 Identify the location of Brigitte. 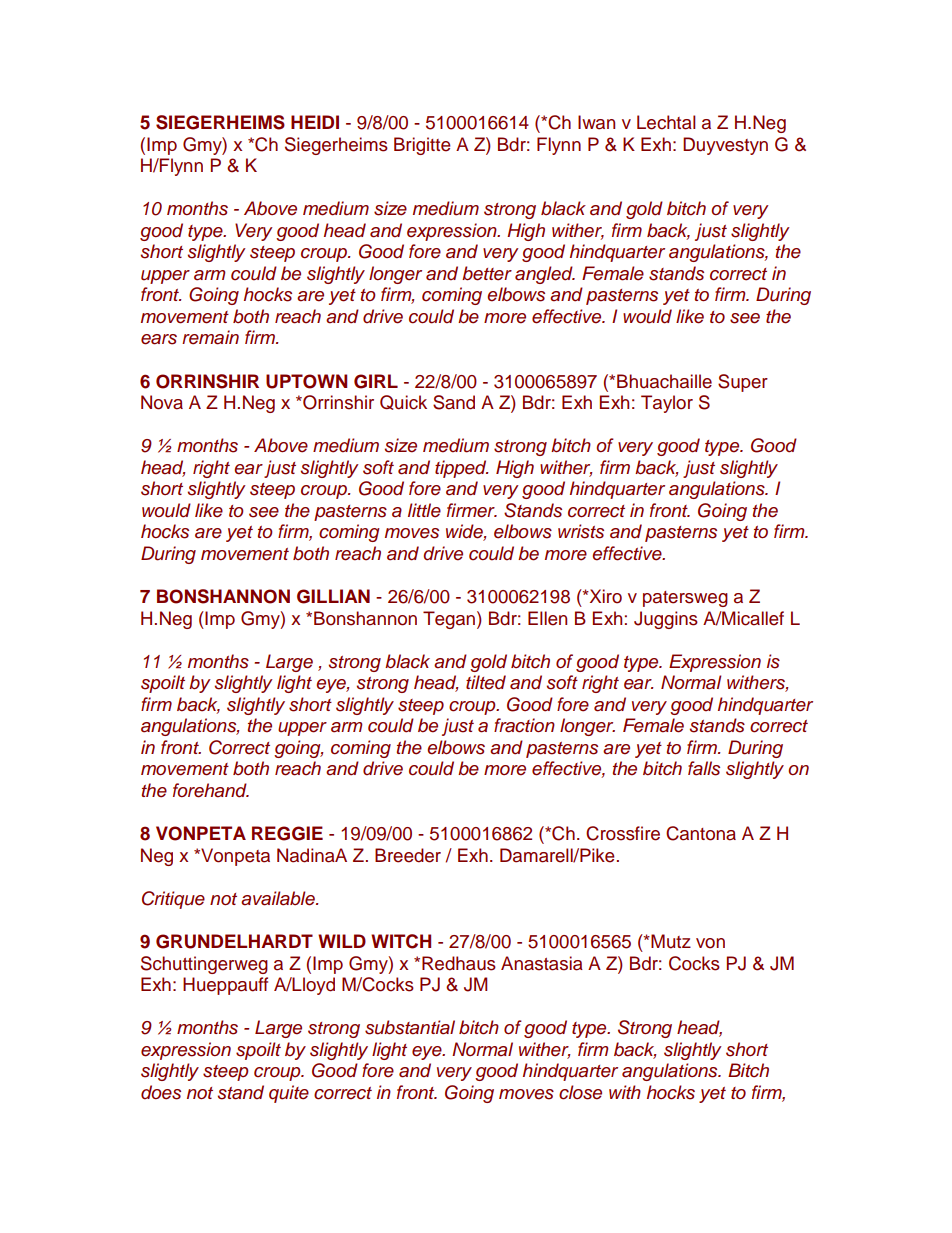
(422, 146).
